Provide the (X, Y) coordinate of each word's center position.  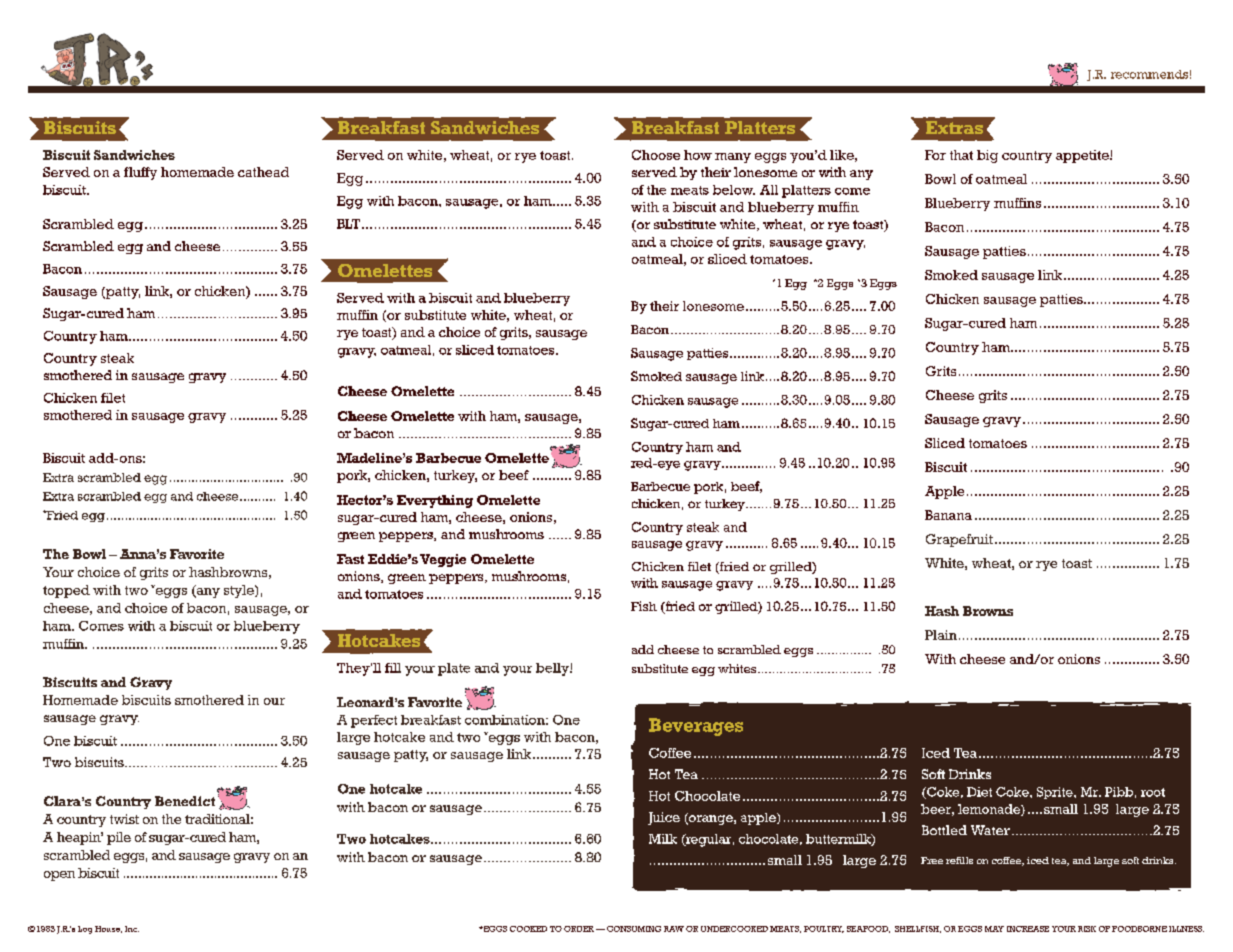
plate (454, 669)
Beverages (696, 727)
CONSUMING (634, 929)
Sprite (1056, 793)
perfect (374, 721)
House (108, 929)
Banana (948, 515)
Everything (435, 501)
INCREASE (1028, 929)
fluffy (140, 173)
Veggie (443, 560)
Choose (656, 155)
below (734, 190)
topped (66, 591)
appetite (1083, 156)
